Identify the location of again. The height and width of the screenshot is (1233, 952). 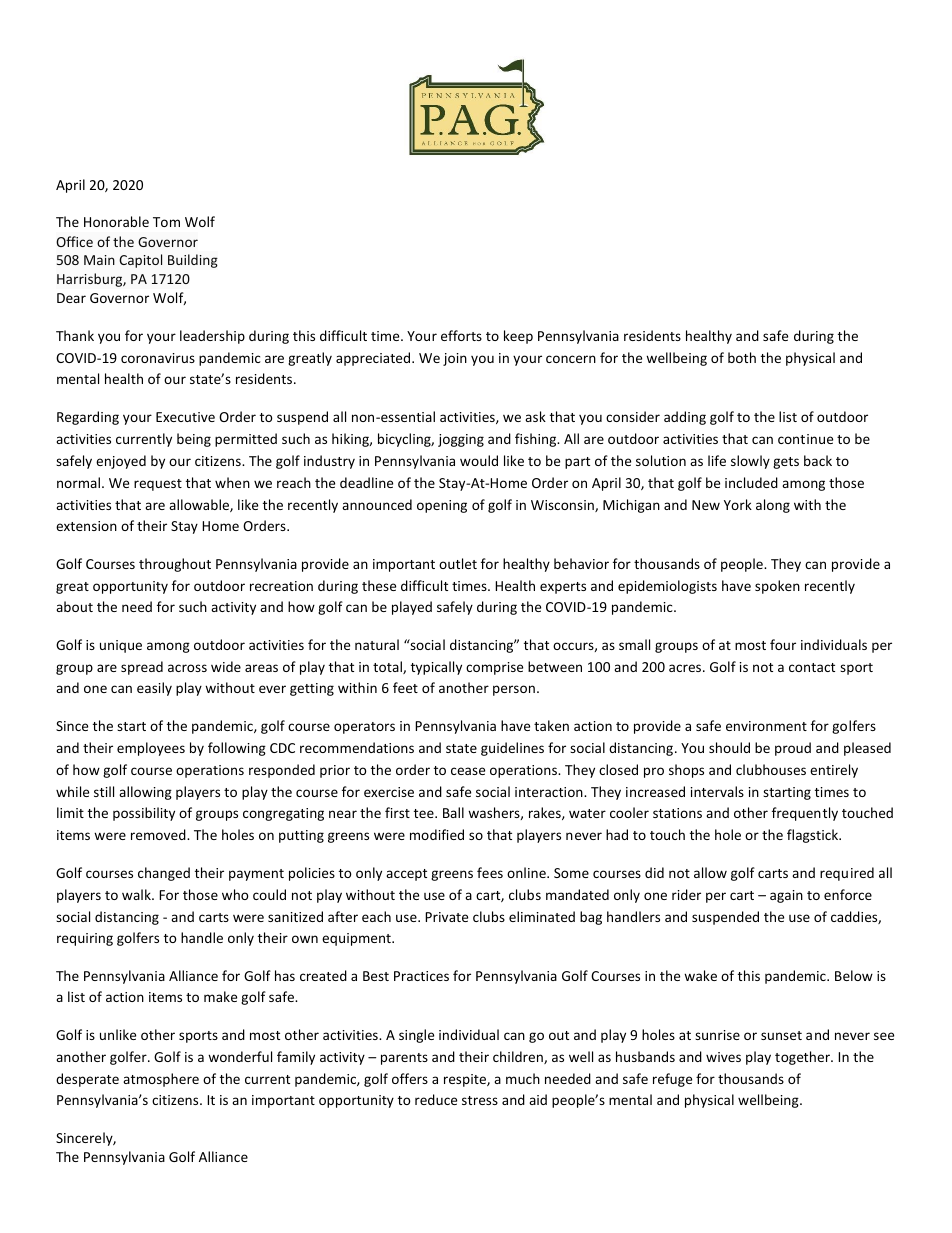
(786, 896).
